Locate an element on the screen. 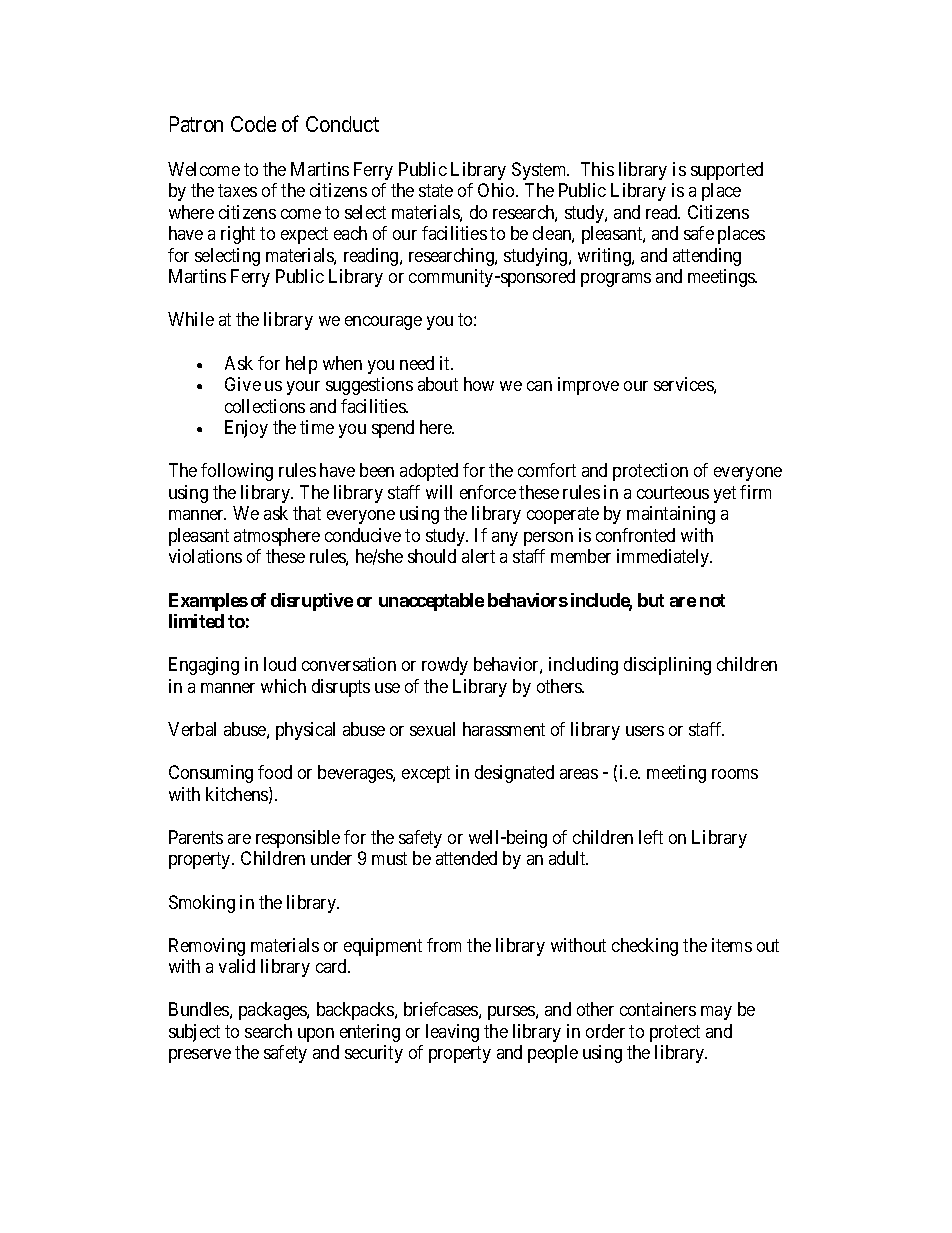  Code is located at coordinates (253, 124).
